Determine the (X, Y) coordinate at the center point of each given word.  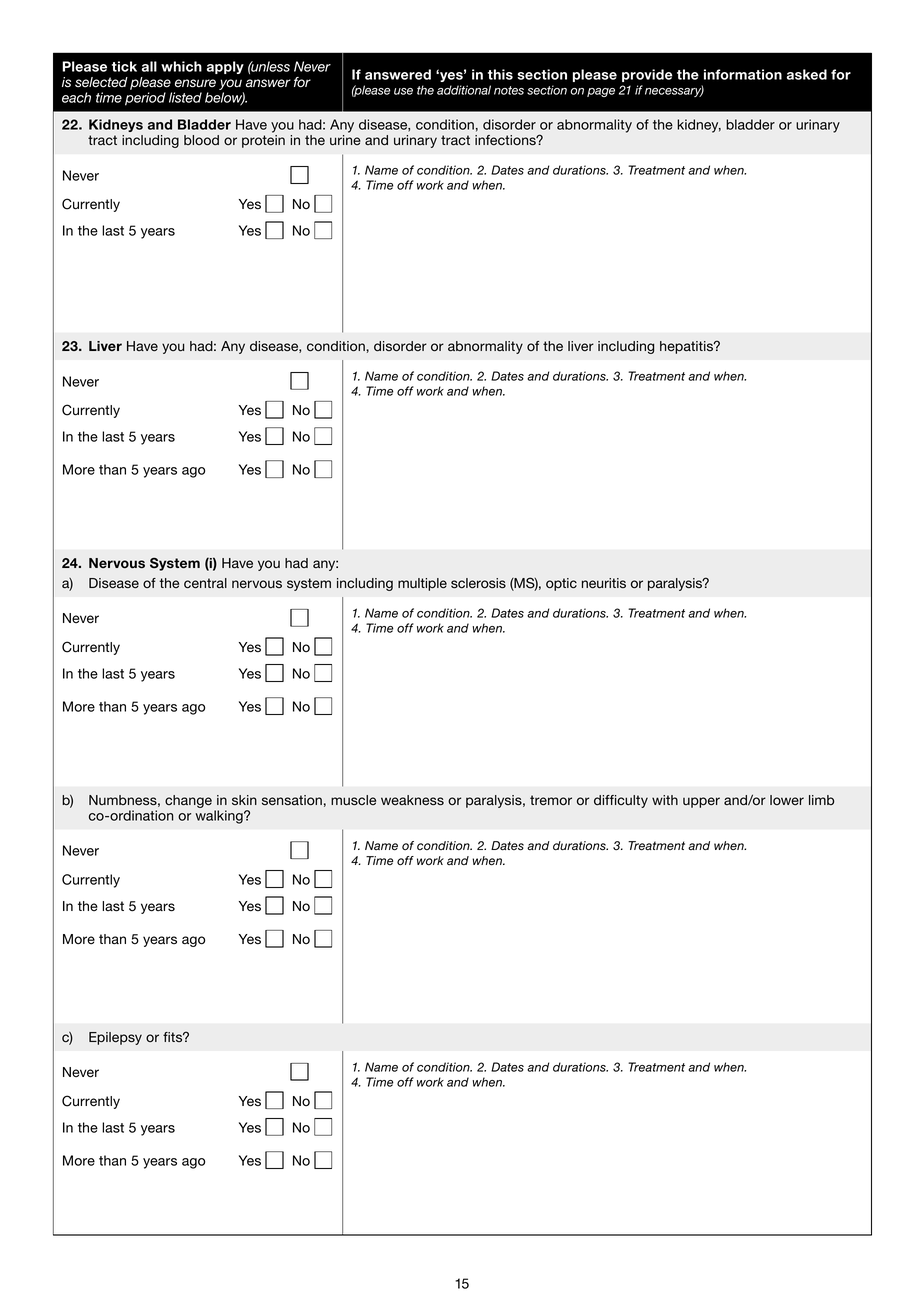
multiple (422, 584)
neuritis (604, 583)
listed (185, 97)
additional (464, 90)
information (743, 74)
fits (174, 1037)
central (205, 583)
